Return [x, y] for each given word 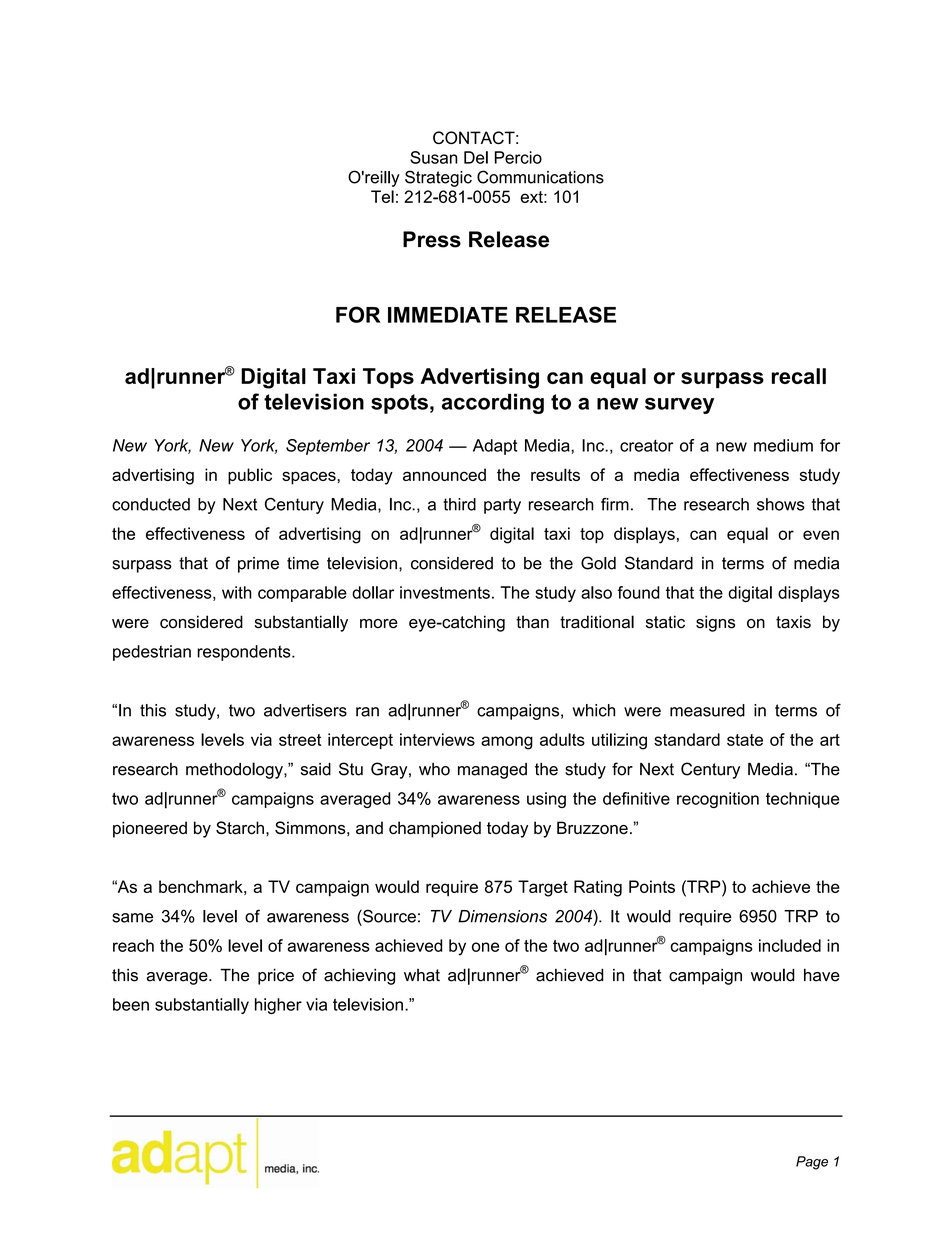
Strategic [438, 178]
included [790, 945]
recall [799, 376]
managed [492, 771]
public [250, 476]
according [493, 403]
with [237, 592]
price [276, 977]
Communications [540, 177]
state [745, 740]
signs [715, 623]
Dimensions [502, 916]
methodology [235, 770]
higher [278, 1006]
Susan [433, 157]
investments [445, 592]
